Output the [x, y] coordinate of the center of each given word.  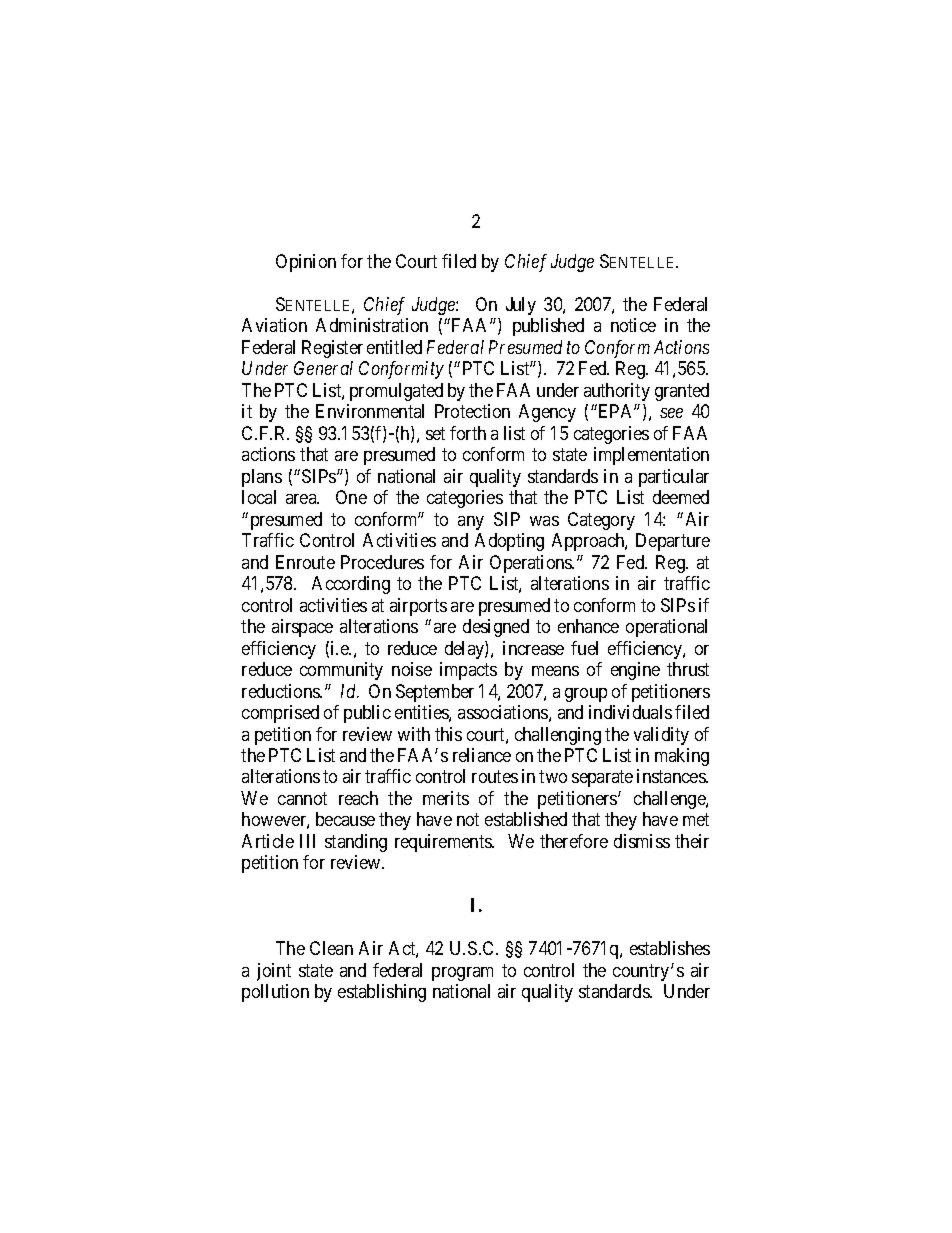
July [521, 306]
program [462, 974]
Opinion [306, 263]
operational [666, 628]
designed [496, 628]
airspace [302, 628]
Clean [331, 948]
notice [633, 325]
